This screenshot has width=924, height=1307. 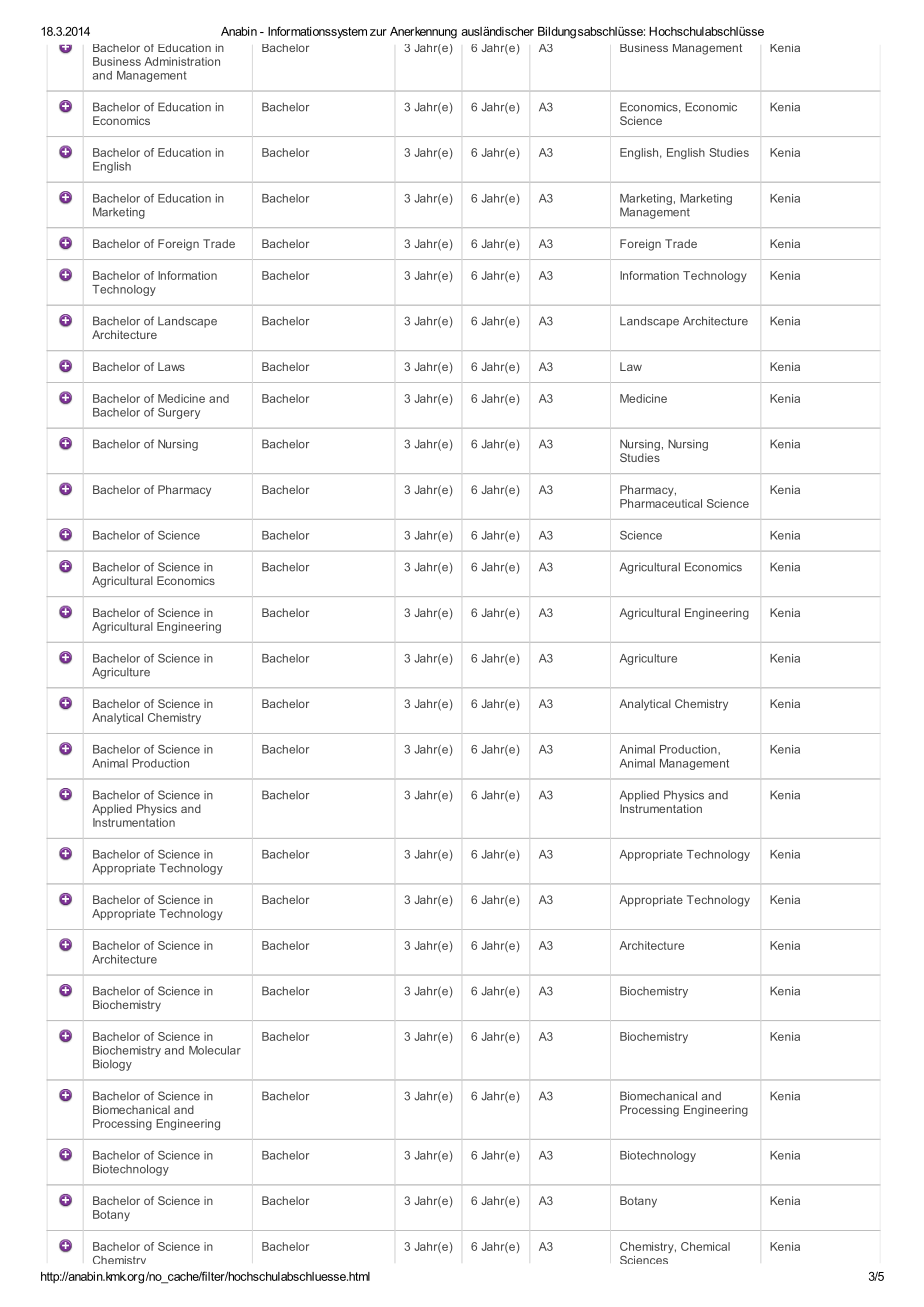 What do you see at coordinates (171, 366) in the screenshot?
I see `Laws` at bounding box center [171, 366].
